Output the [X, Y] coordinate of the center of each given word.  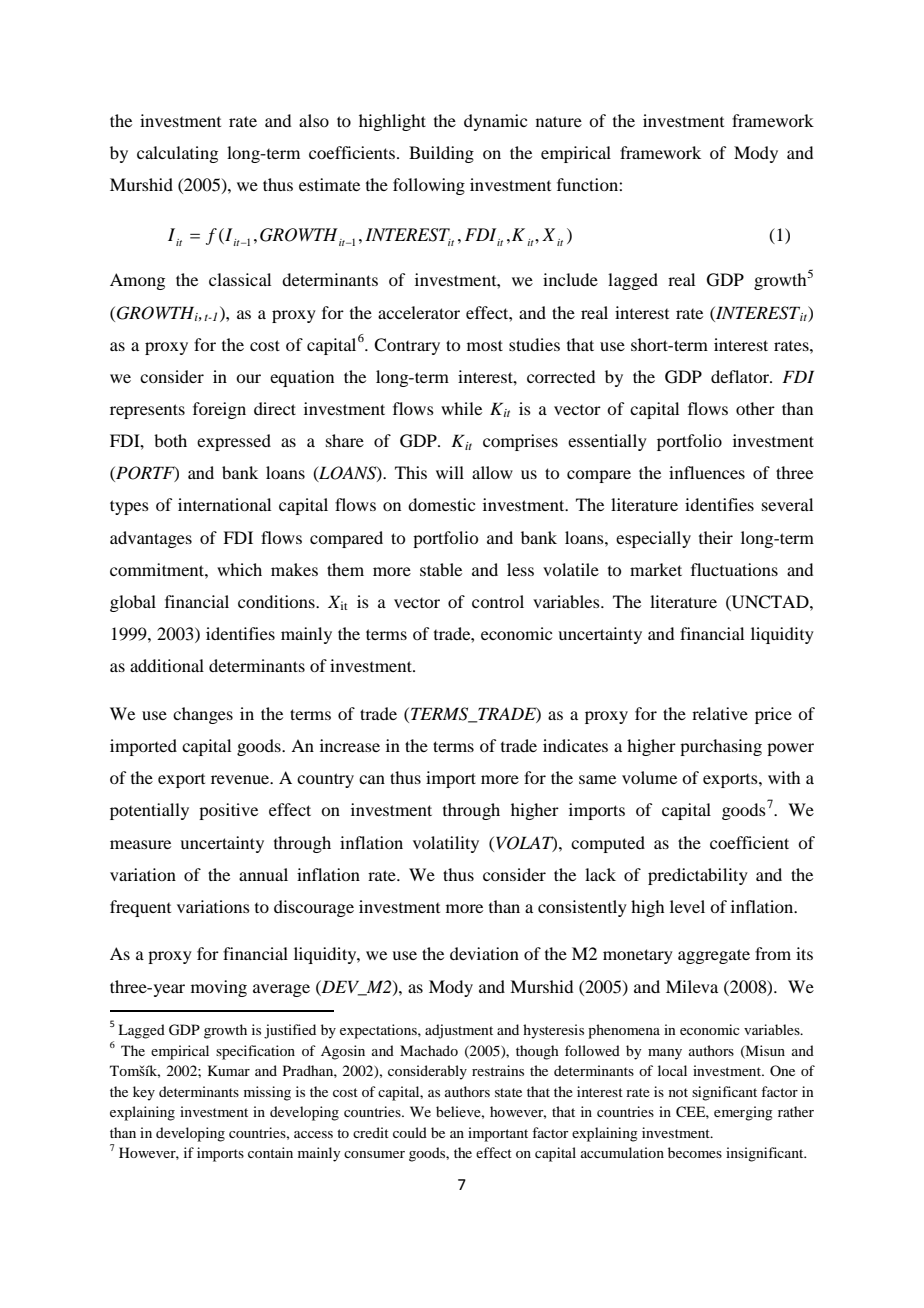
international [224, 504]
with [784, 777]
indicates [575, 745]
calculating [177, 154]
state [508, 1092]
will [450, 472]
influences [707, 472]
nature [559, 121]
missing [267, 1093]
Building [441, 154]
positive [228, 811]
